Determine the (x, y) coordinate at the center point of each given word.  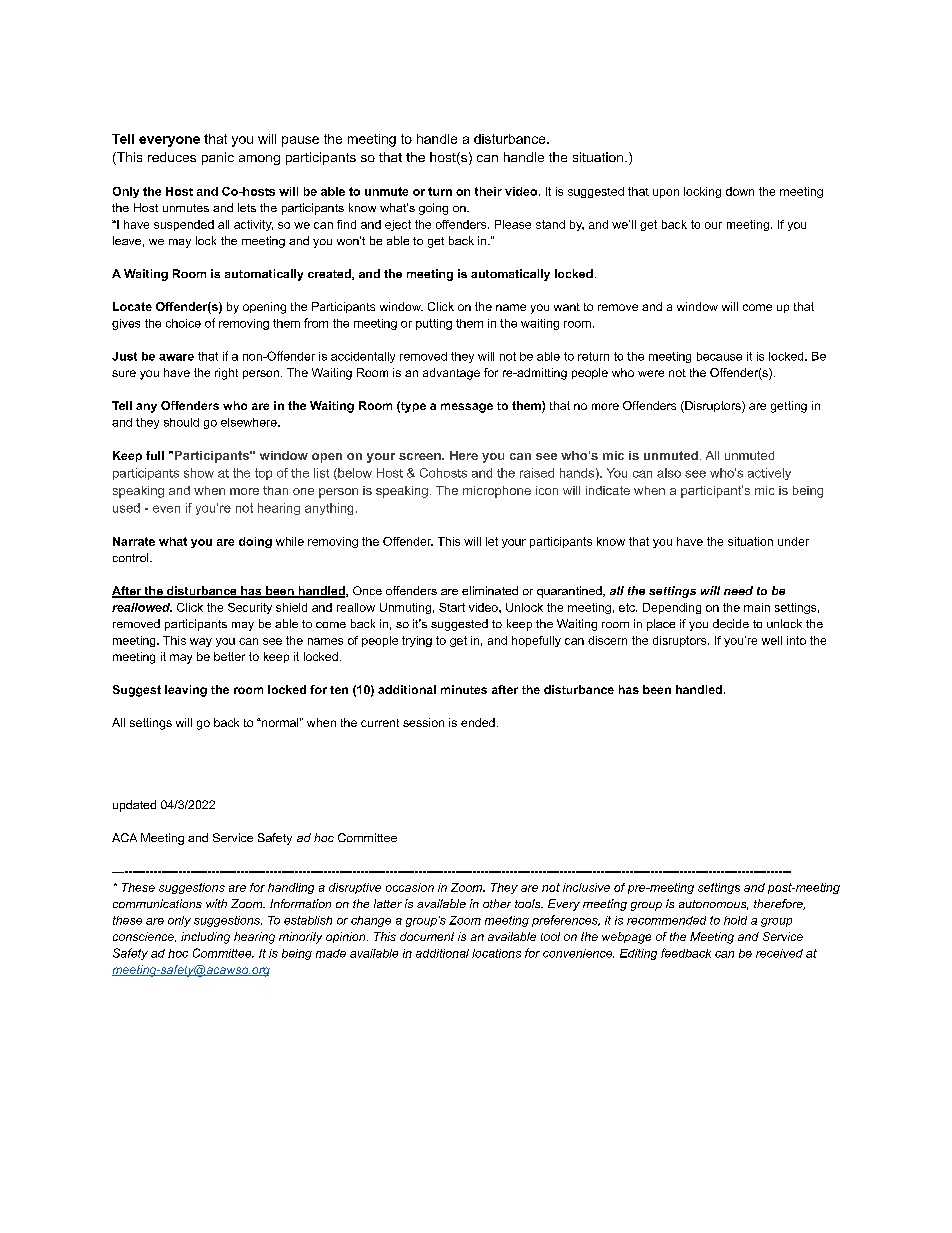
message (467, 408)
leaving (186, 691)
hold (735, 920)
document (427, 936)
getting (789, 407)
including (205, 938)
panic (218, 158)
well (772, 640)
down (740, 191)
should (181, 422)
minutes (464, 689)
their (488, 191)
